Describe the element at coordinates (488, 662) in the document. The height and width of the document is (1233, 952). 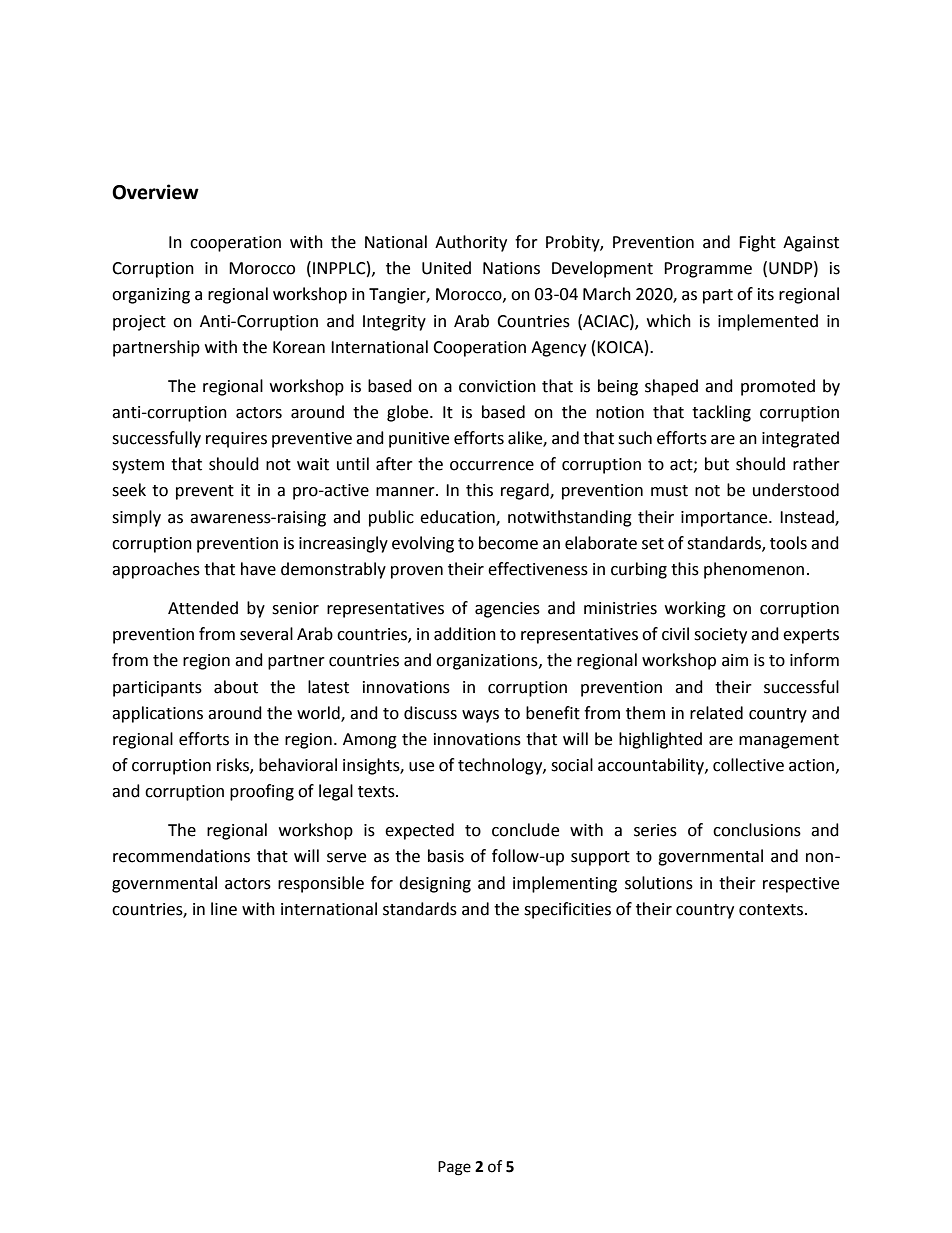
I see `organizations` at that location.
